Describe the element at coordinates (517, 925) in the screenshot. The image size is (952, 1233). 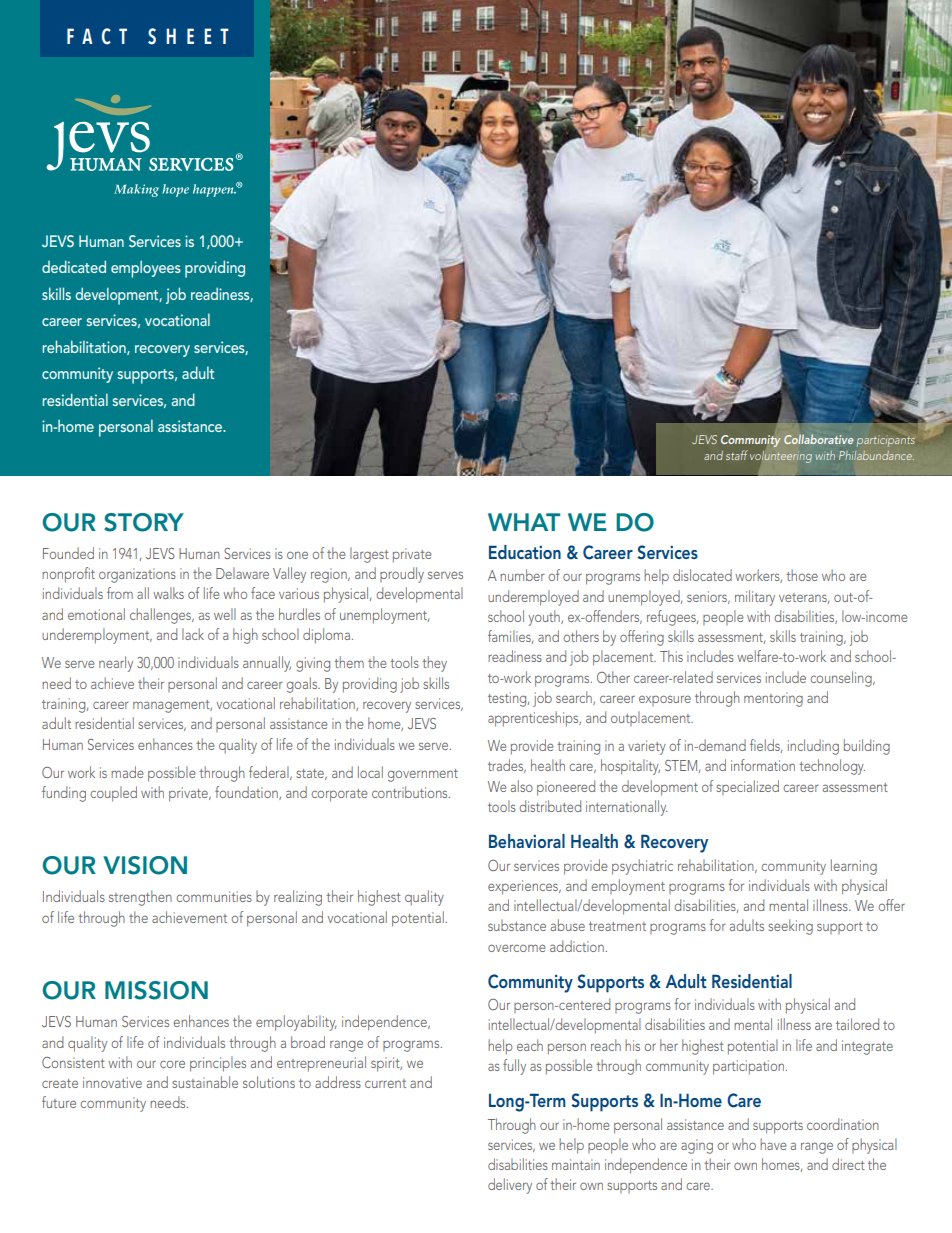
I see `substance` at that location.
